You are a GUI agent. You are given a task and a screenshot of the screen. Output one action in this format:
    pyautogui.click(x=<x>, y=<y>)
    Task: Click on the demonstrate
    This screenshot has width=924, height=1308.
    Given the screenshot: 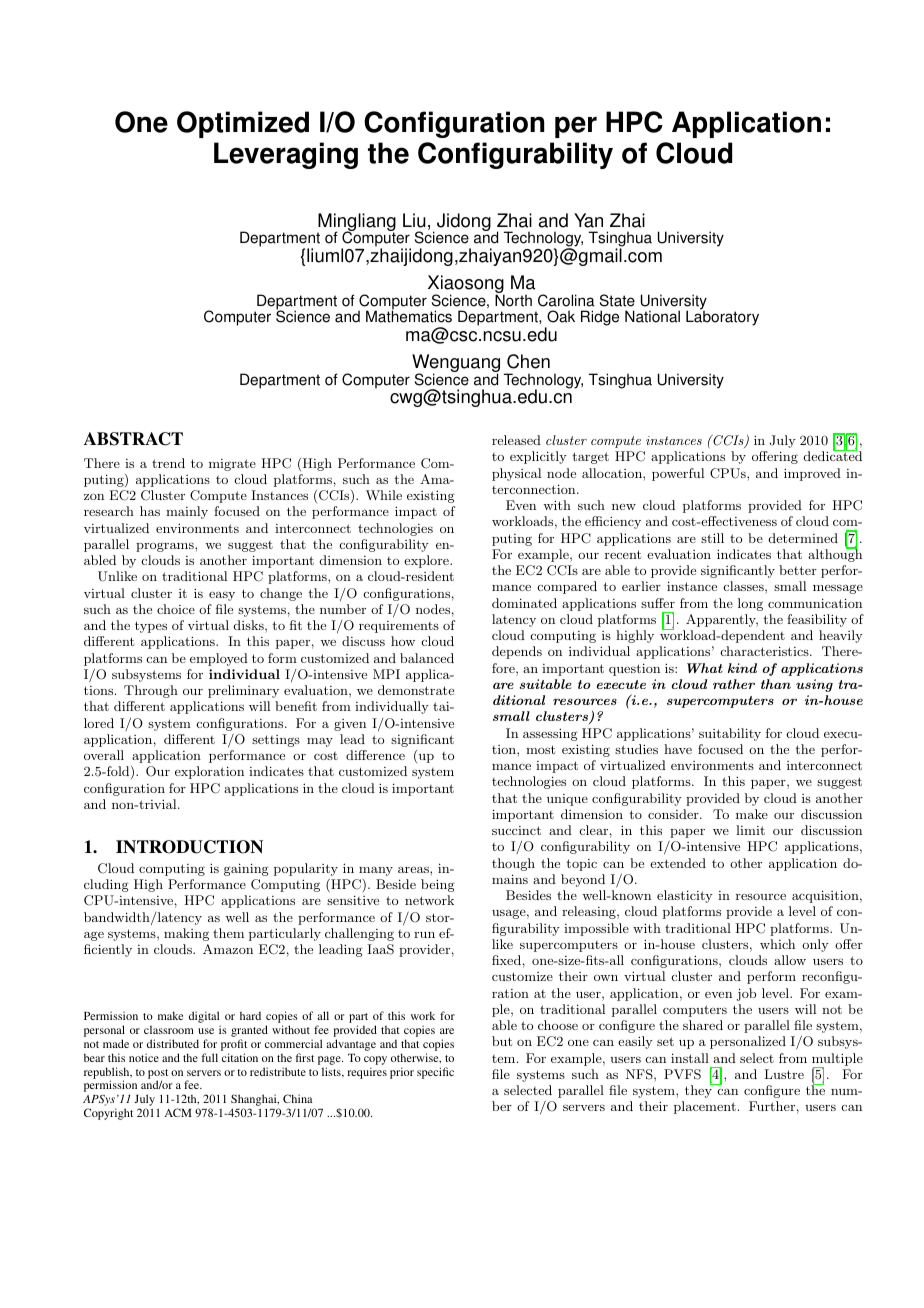 What is the action you would take?
    pyautogui.click(x=416, y=690)
